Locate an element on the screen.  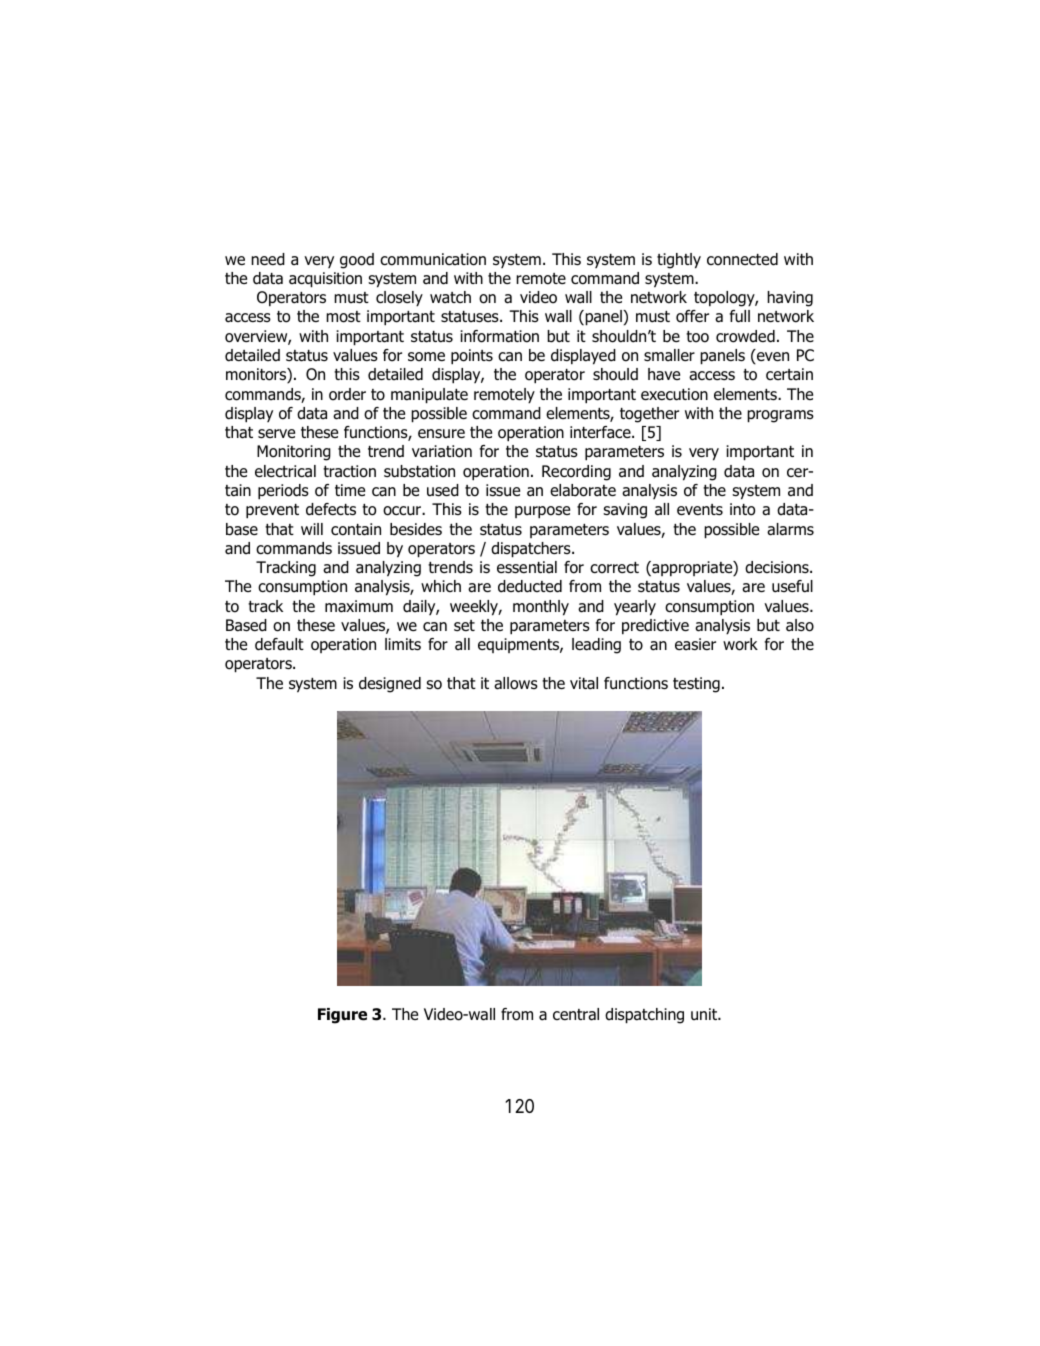
connected is located at coordinates (742, 259).
